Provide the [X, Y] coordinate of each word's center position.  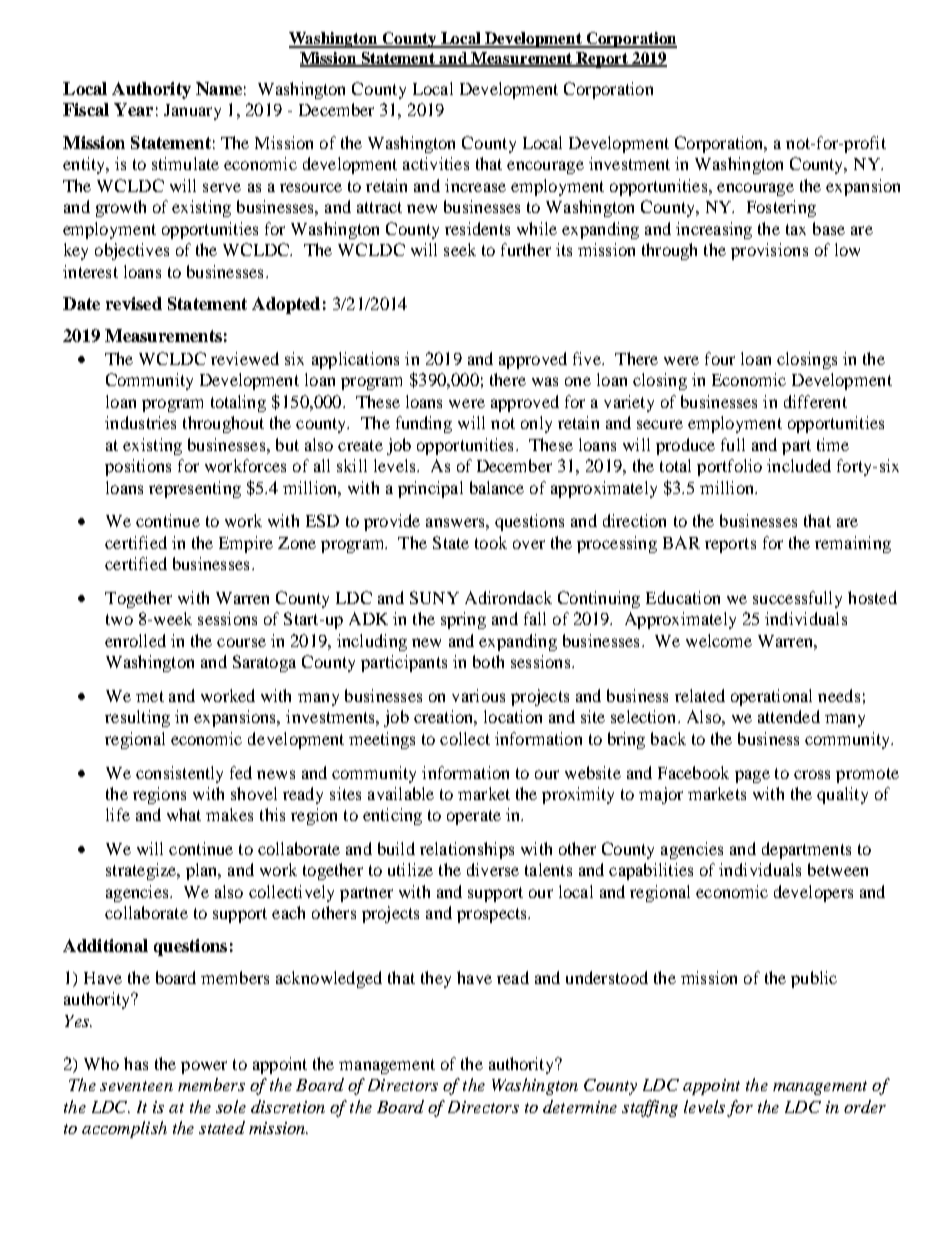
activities [436, 163]
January [192, 112]
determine [580, 1106]
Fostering [781, 208]
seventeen [136, 1086]
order [865, 1106]
